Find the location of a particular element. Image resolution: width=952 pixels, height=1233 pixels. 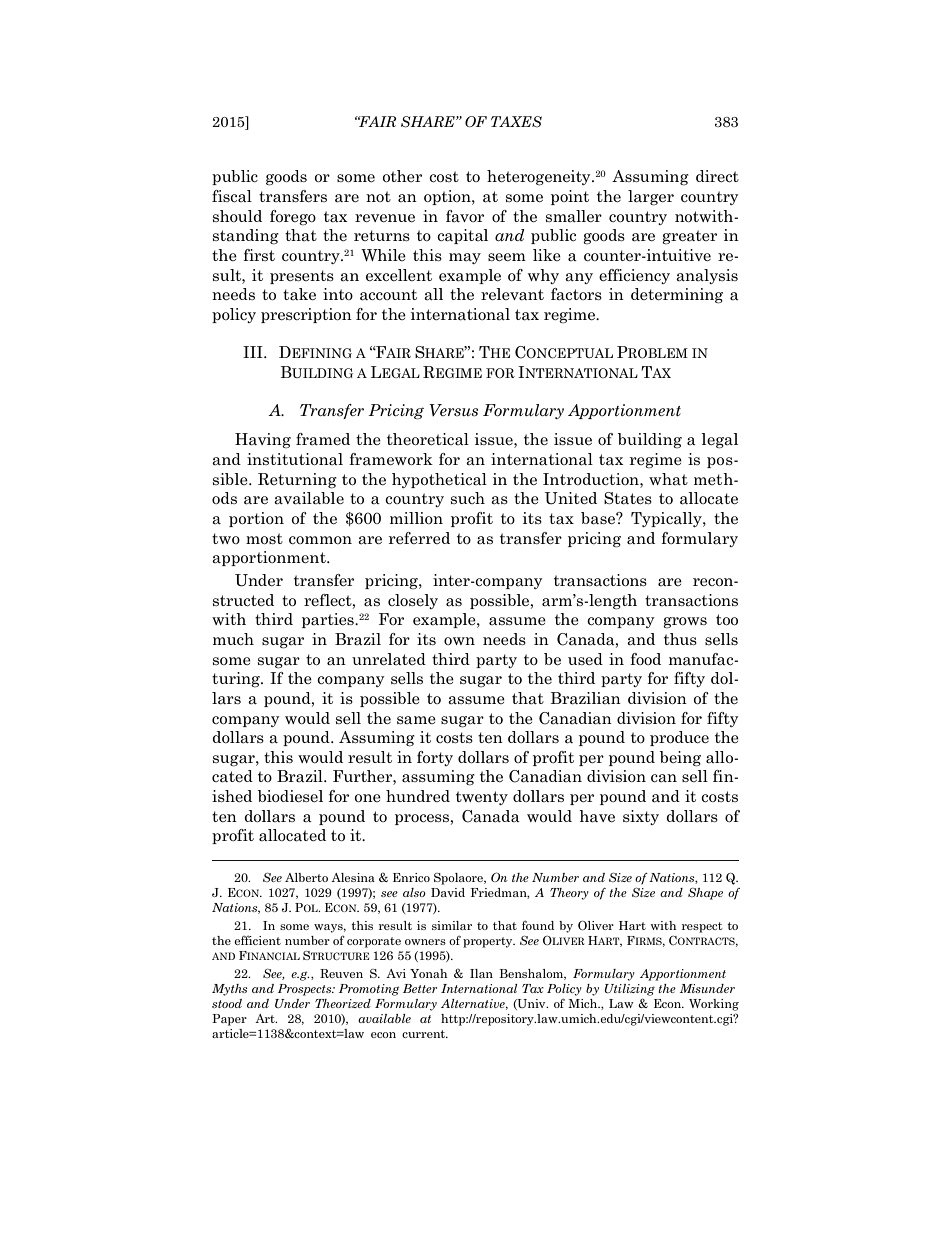

sixty is located at coordinates (641, 817).
